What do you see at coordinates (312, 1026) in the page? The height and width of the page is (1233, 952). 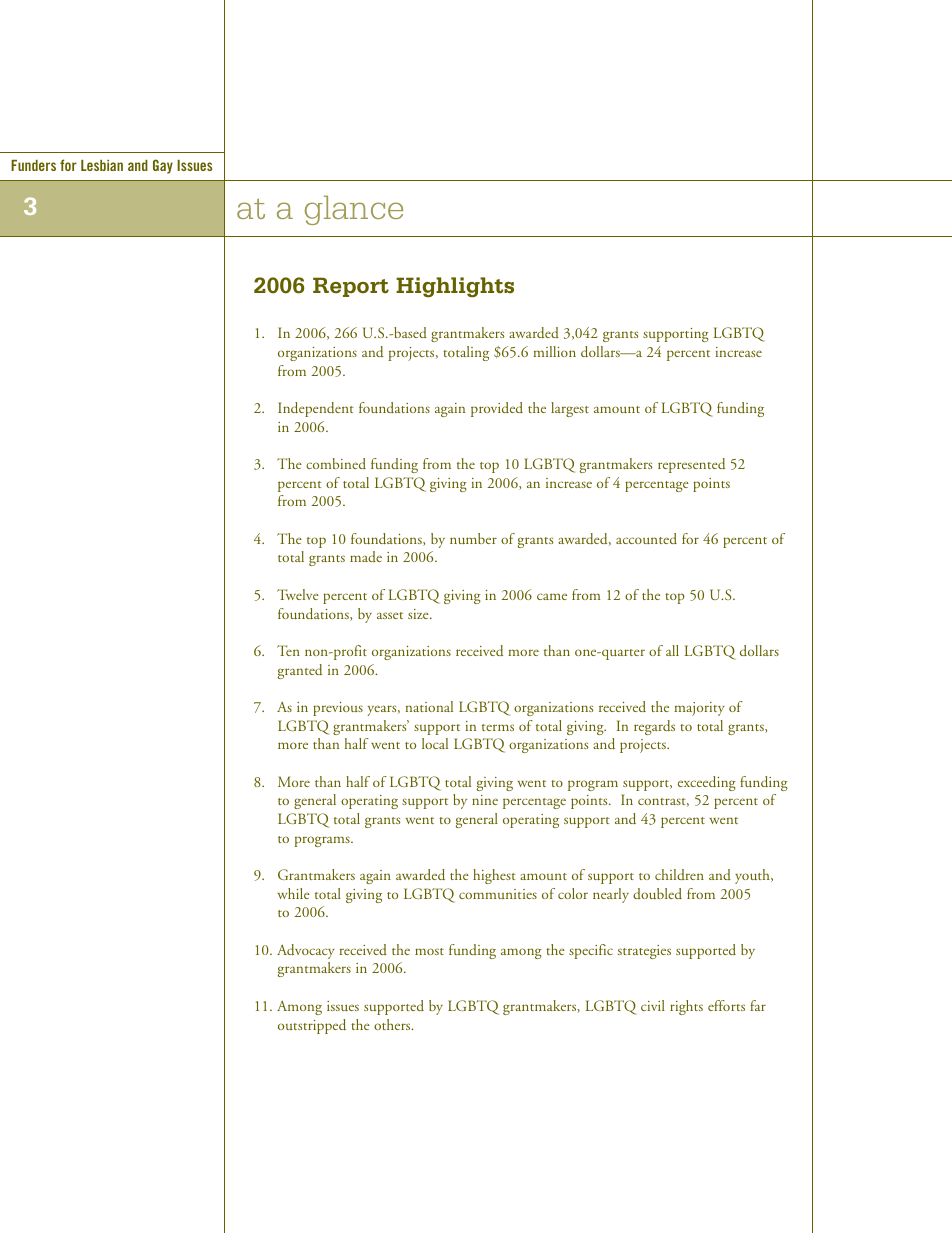 I see `outstripped` at bounding box center [312, 1026].
